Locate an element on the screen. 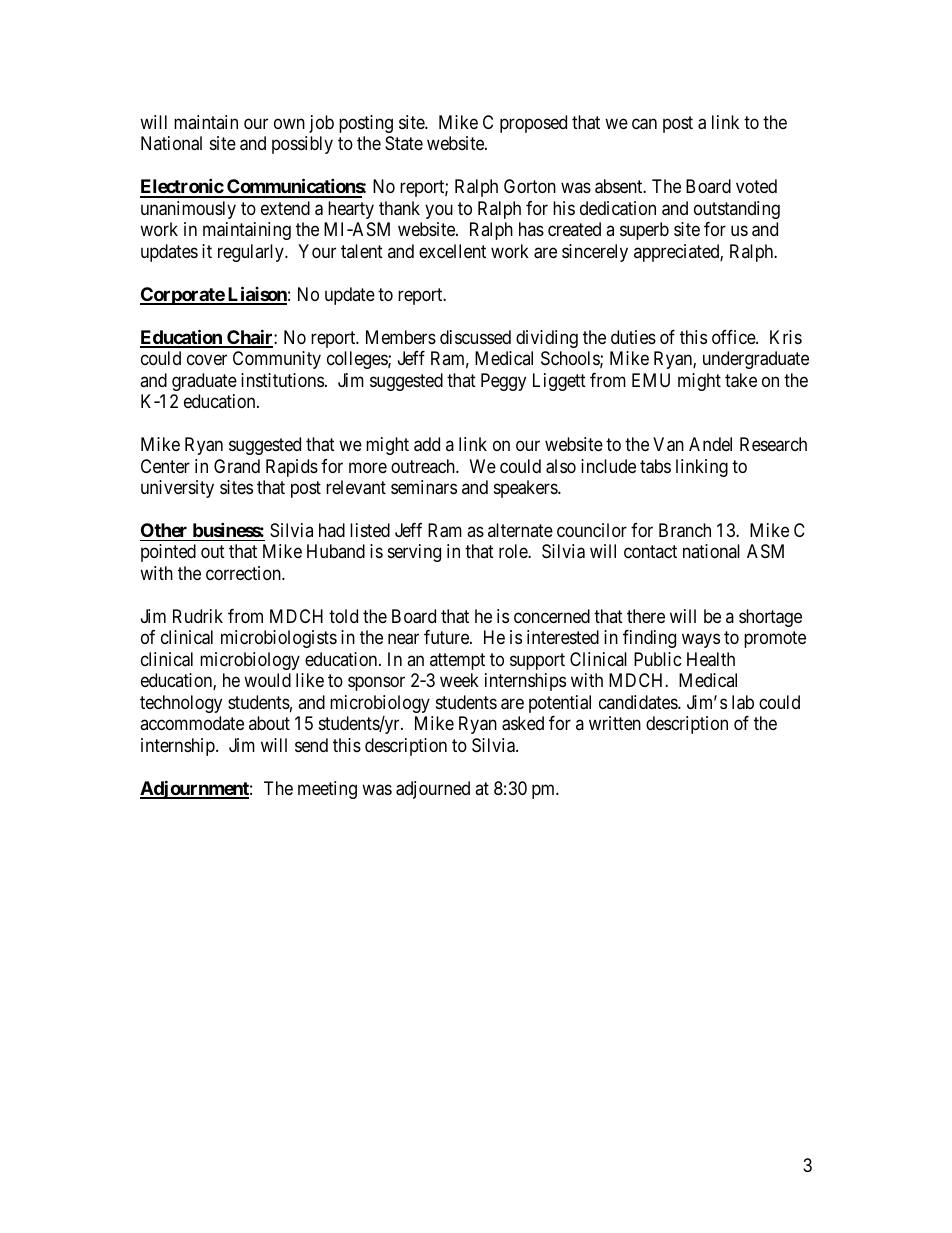 The image size is (952, 1233). future is located at coordinates (447, 637).
